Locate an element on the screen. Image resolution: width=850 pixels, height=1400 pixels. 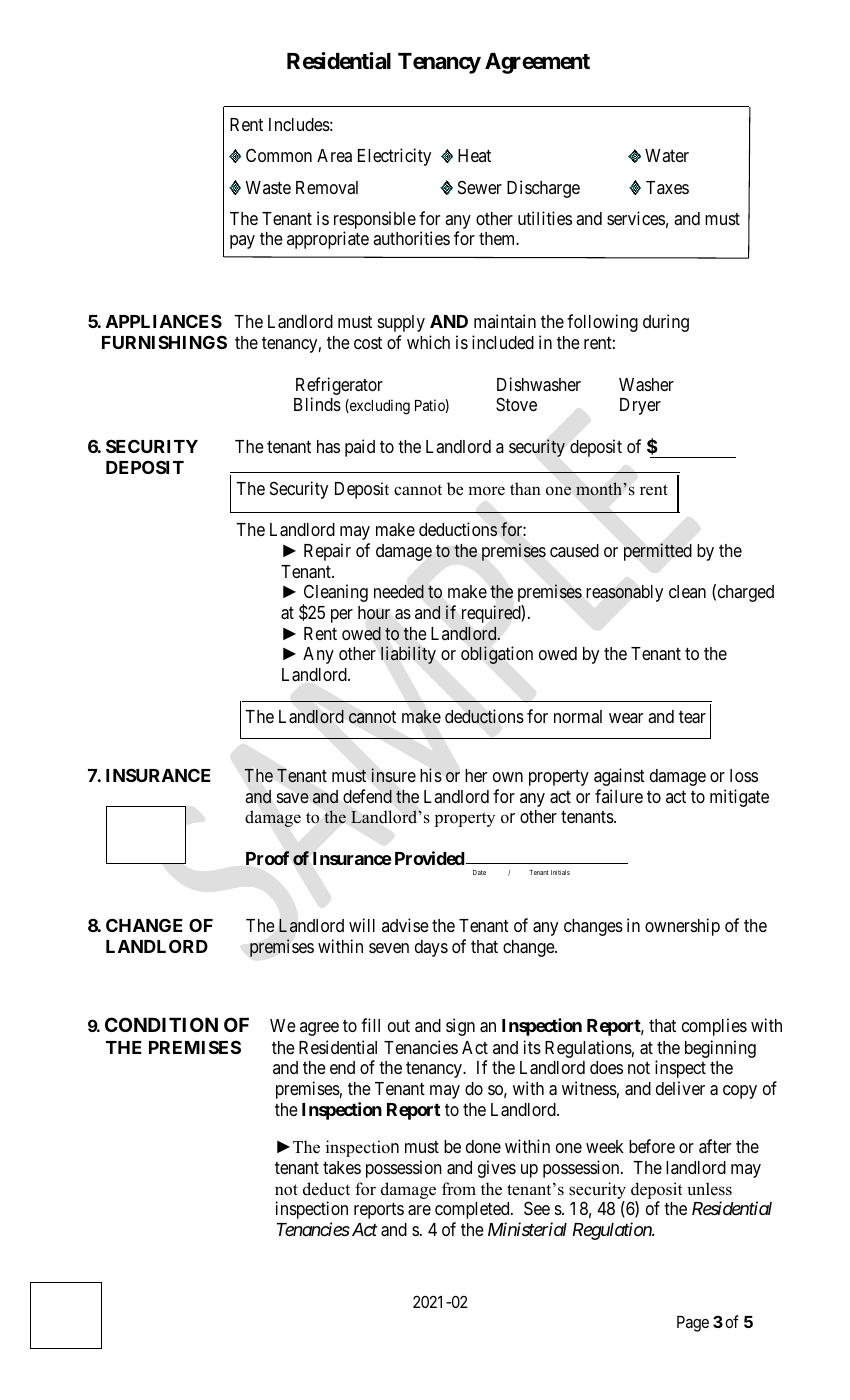
Taxes is located at coordinates (667, 187).
